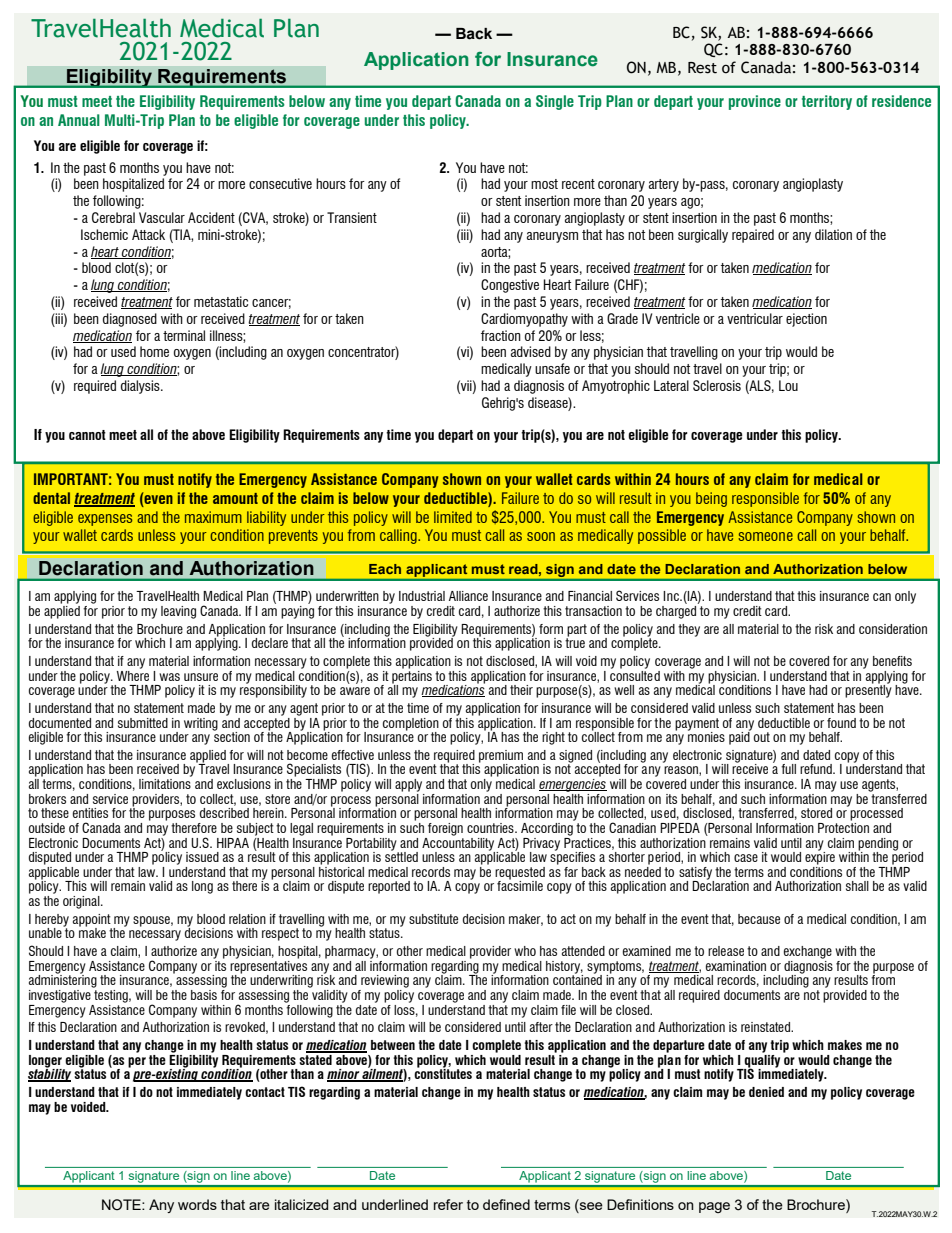 The image size is (952, 1233). What do you see at coordinates (843, 826) in the document?
I see `Protection` at bounding box center [843, 826].
